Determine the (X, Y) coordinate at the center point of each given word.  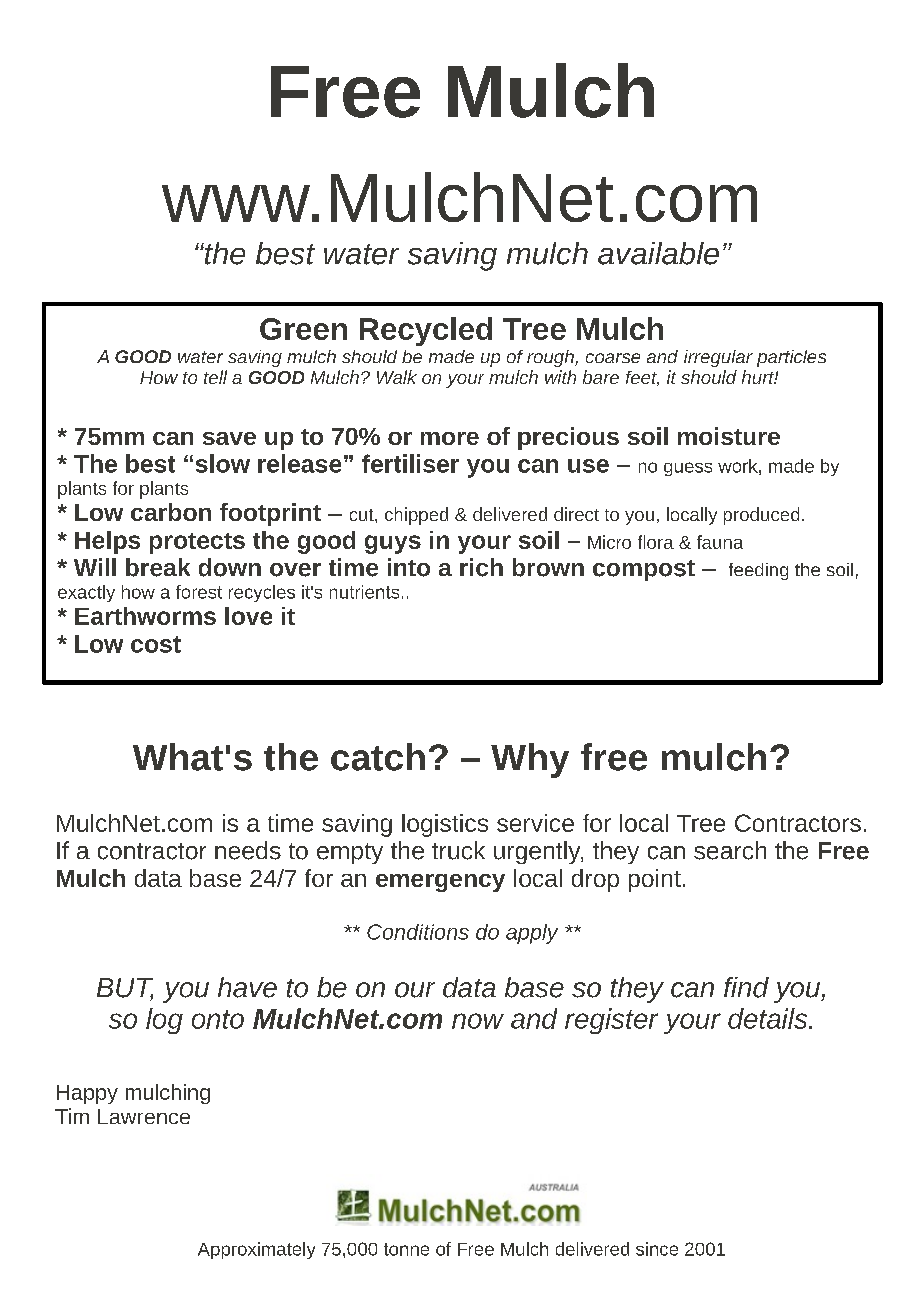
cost (156, 644)
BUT (125, 989)
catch (378, 757)
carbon (171, 512)
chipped (416, 516)
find (746, 987)
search (730, 850)
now (478, 1021)
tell (215, 377)
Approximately (256, 1250)
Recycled (426, 331)
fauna (720, 542)
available (658, 253)
